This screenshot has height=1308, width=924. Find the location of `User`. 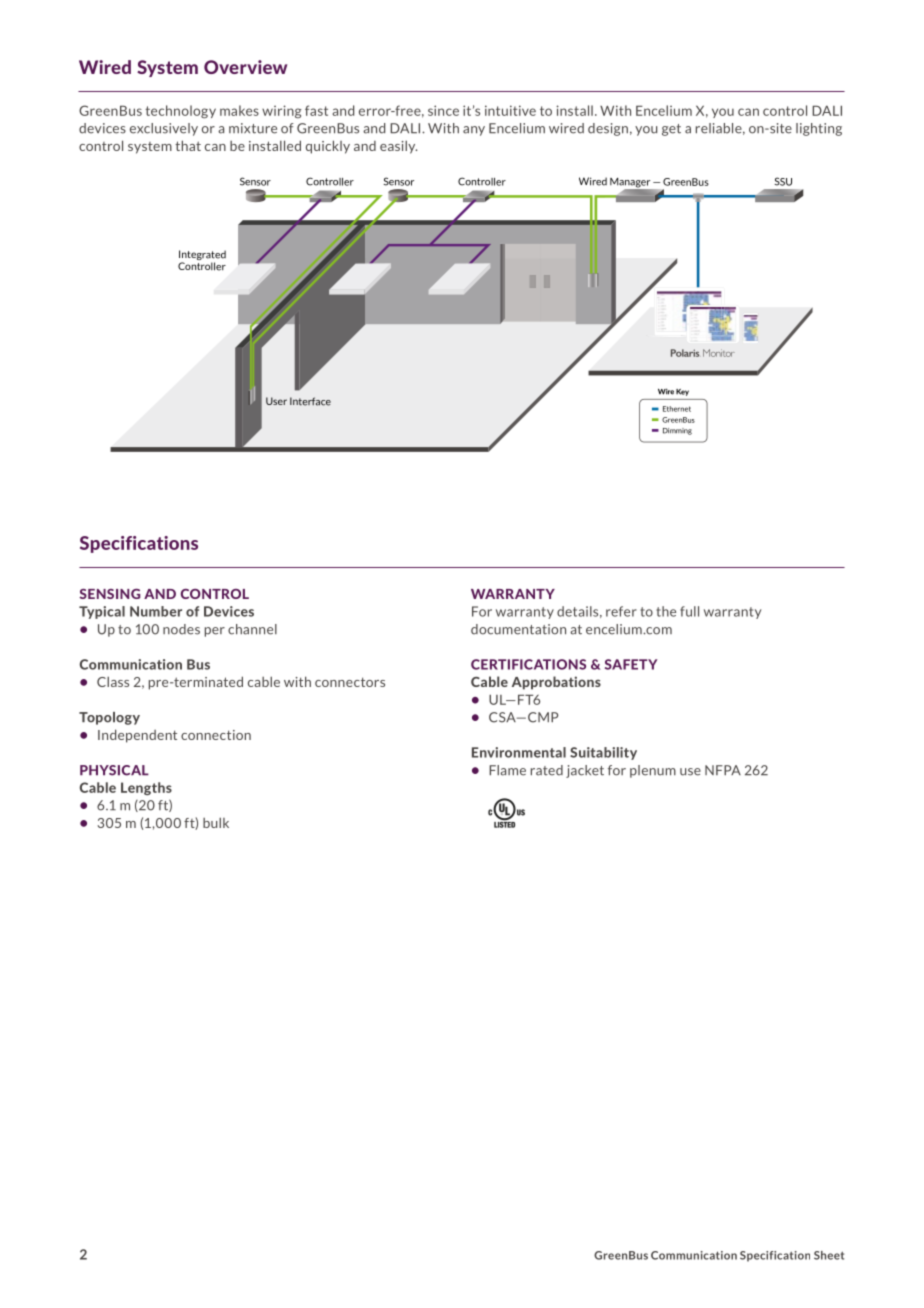

User is located at coordinates (276, 401).
